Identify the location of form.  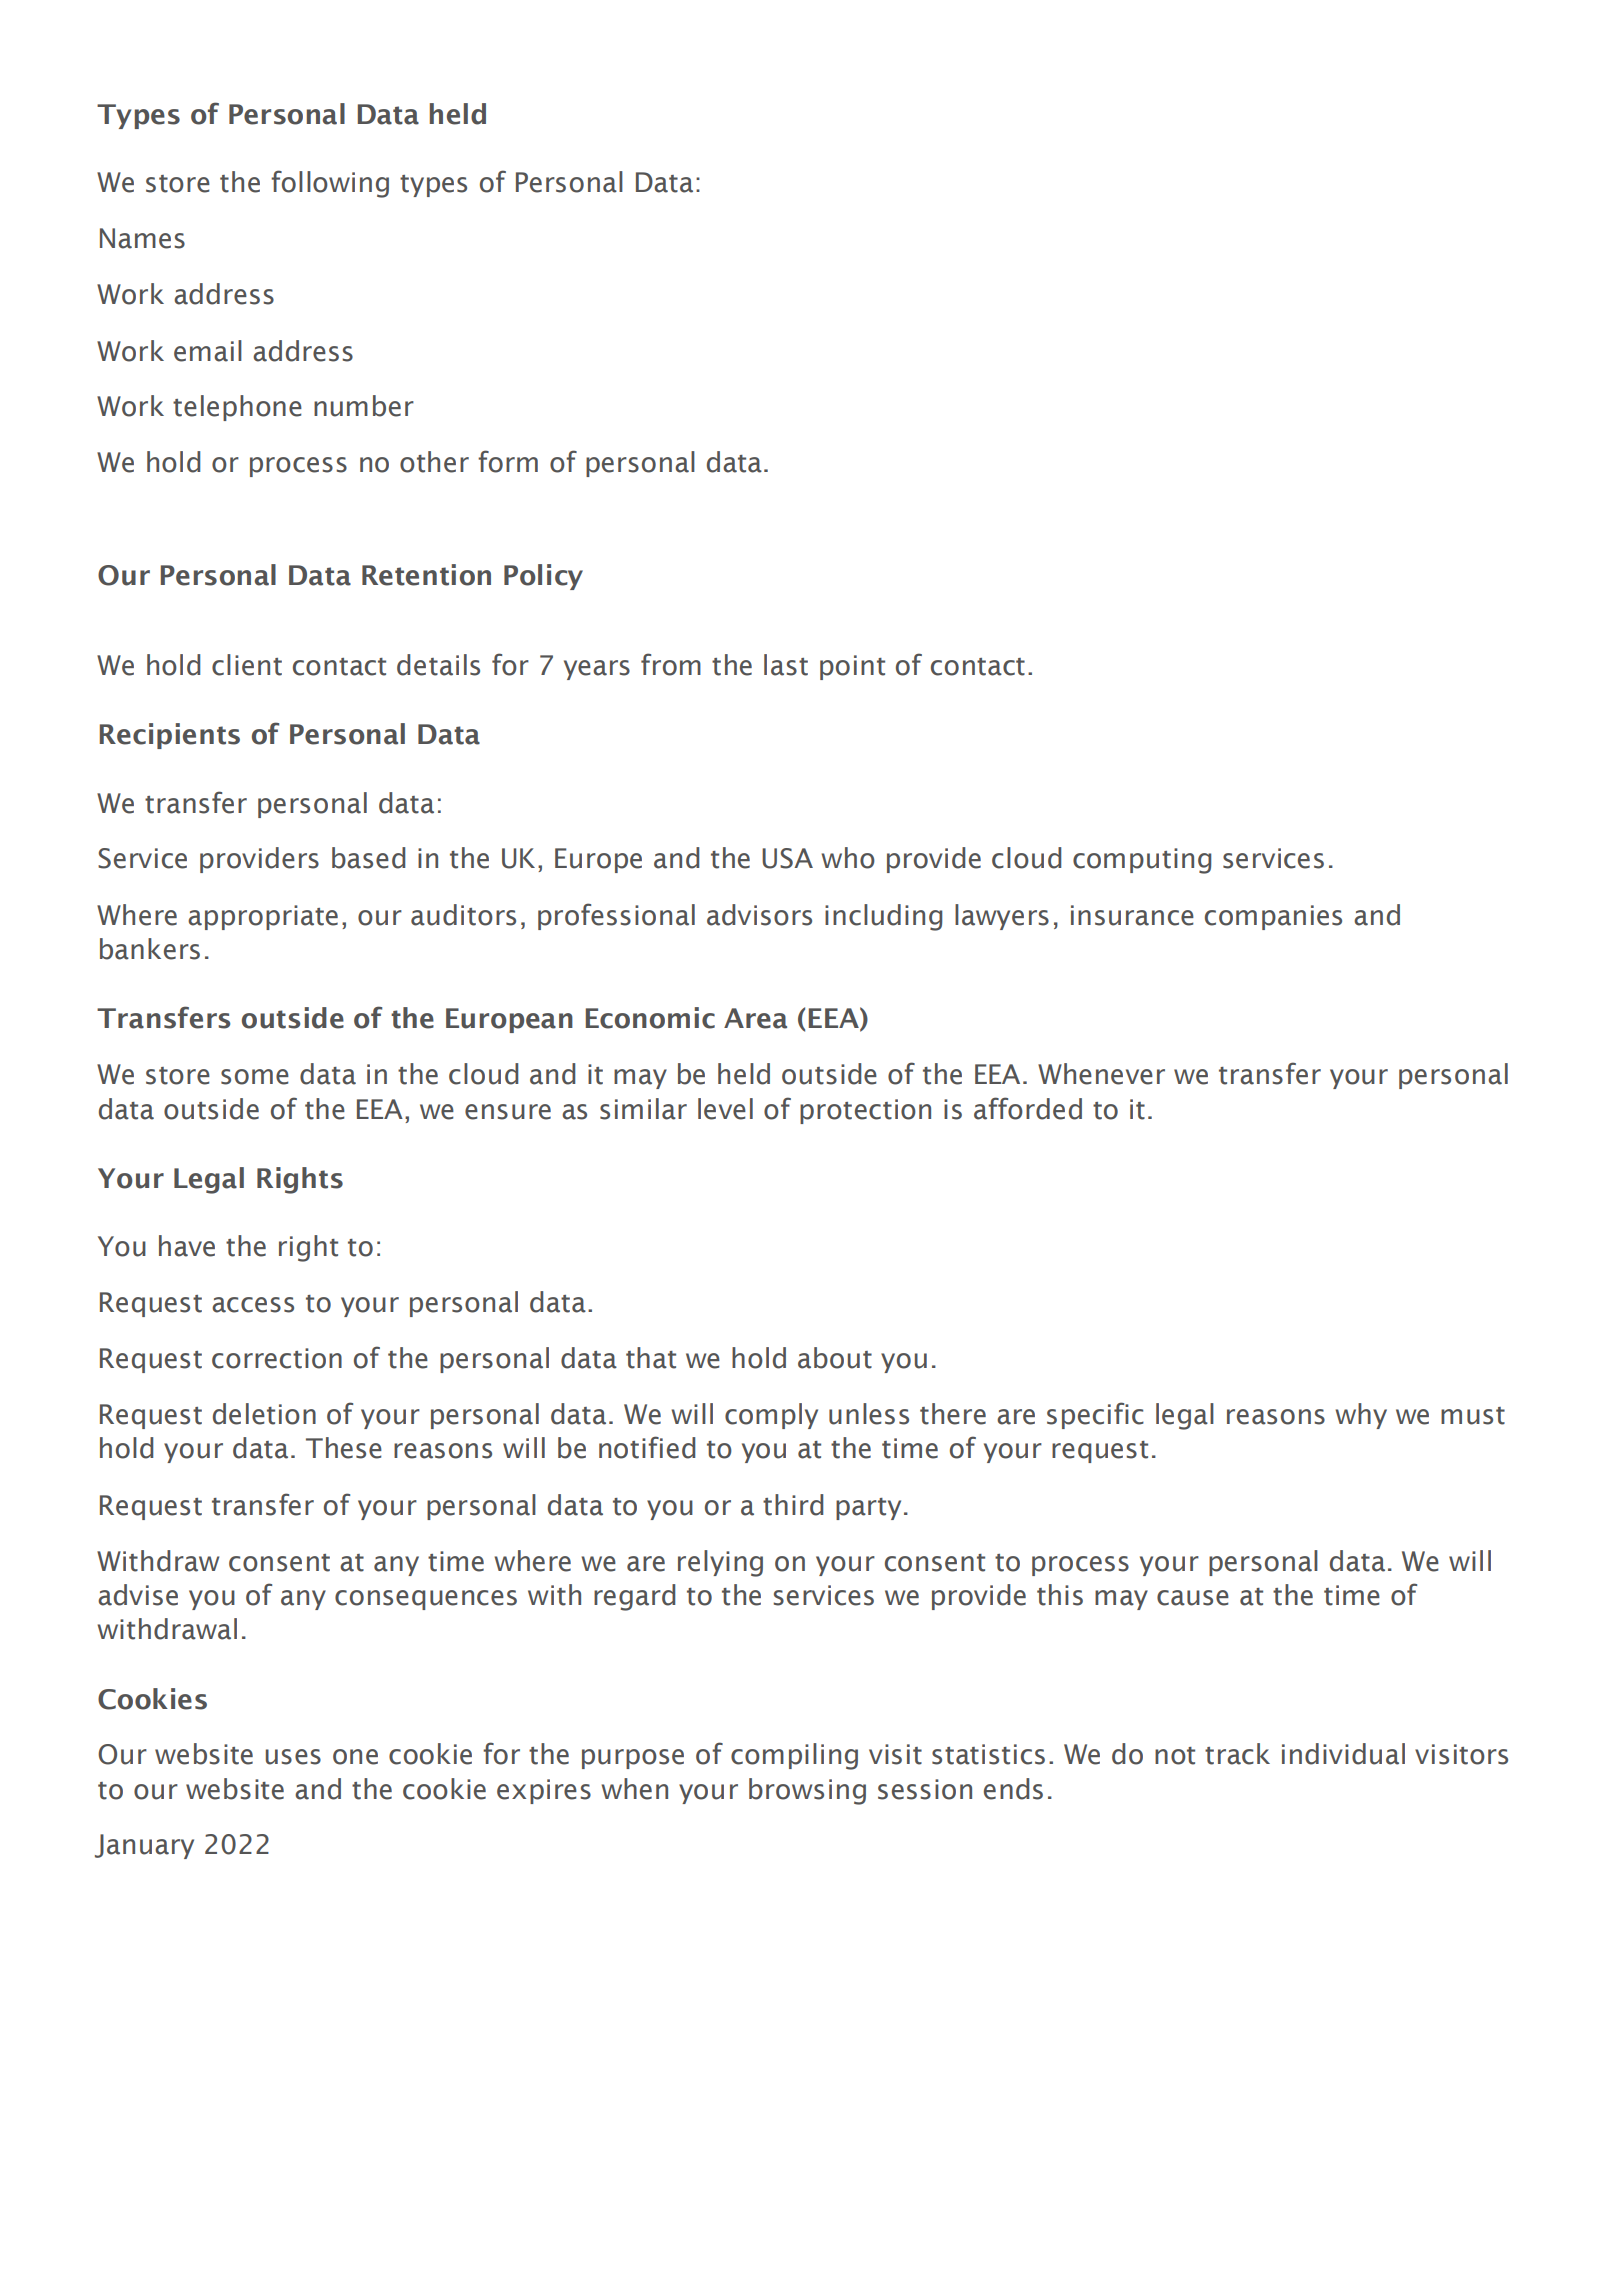
(508, 461).
